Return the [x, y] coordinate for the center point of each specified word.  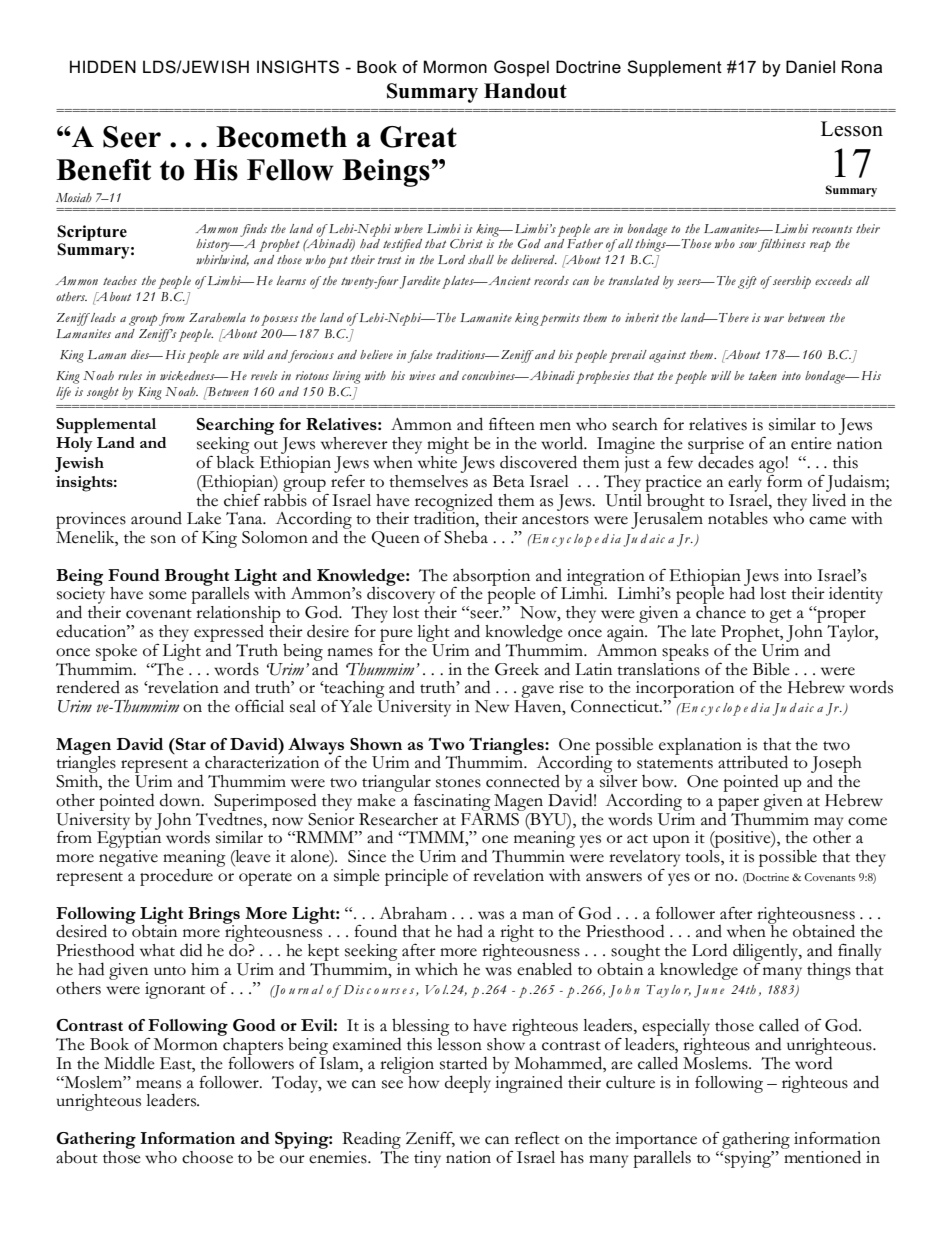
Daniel [810, 67]
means [158, 1084]
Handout [525, 91]
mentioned [821, 1156]
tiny [427, 1159]
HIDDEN [103, 66]
